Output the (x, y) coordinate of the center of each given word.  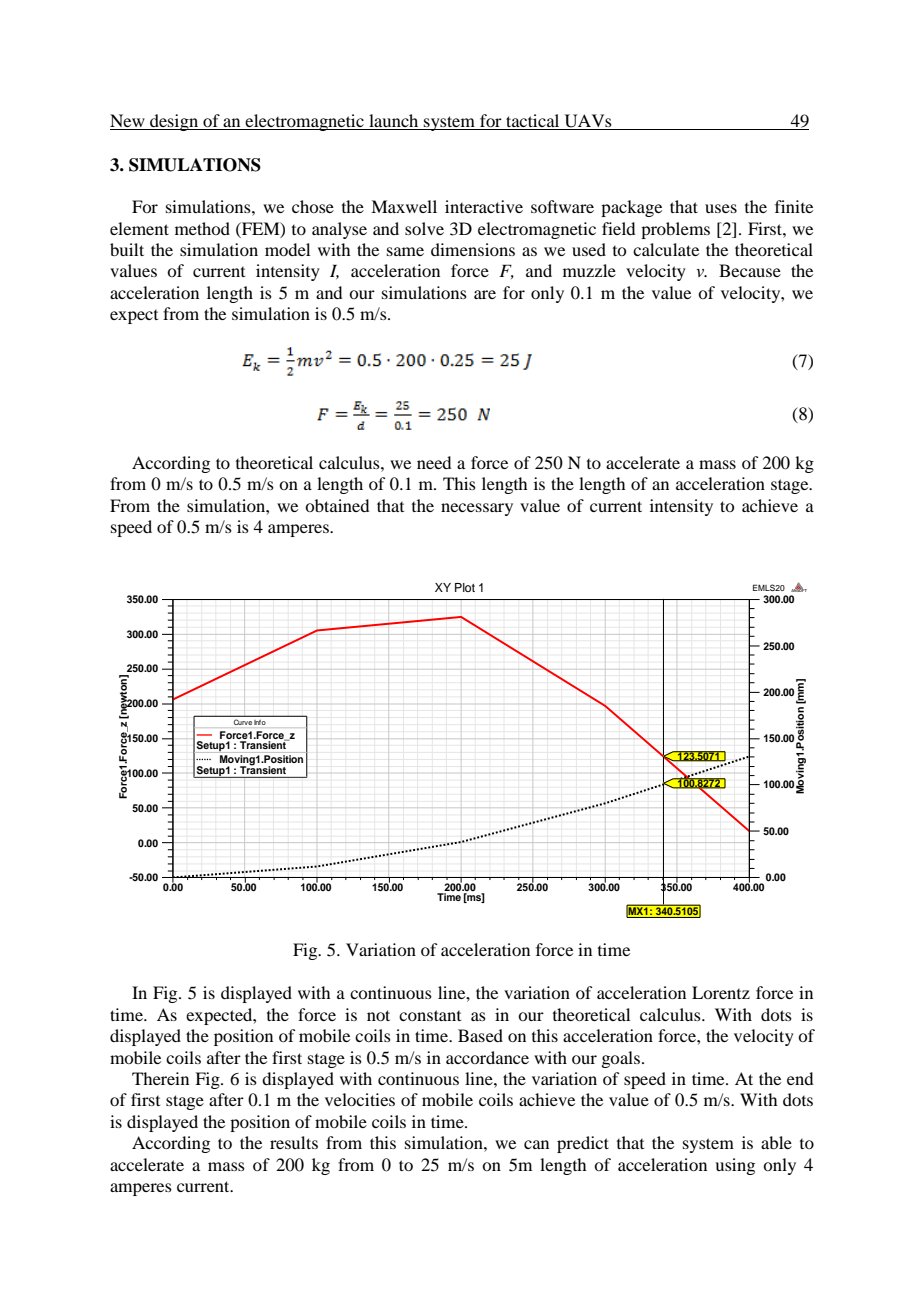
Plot (465, 587)
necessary (477, 509)
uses (721, 208)
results (294, 1142)
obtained (337, 505)
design (174, 122)
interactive (484, 206)
